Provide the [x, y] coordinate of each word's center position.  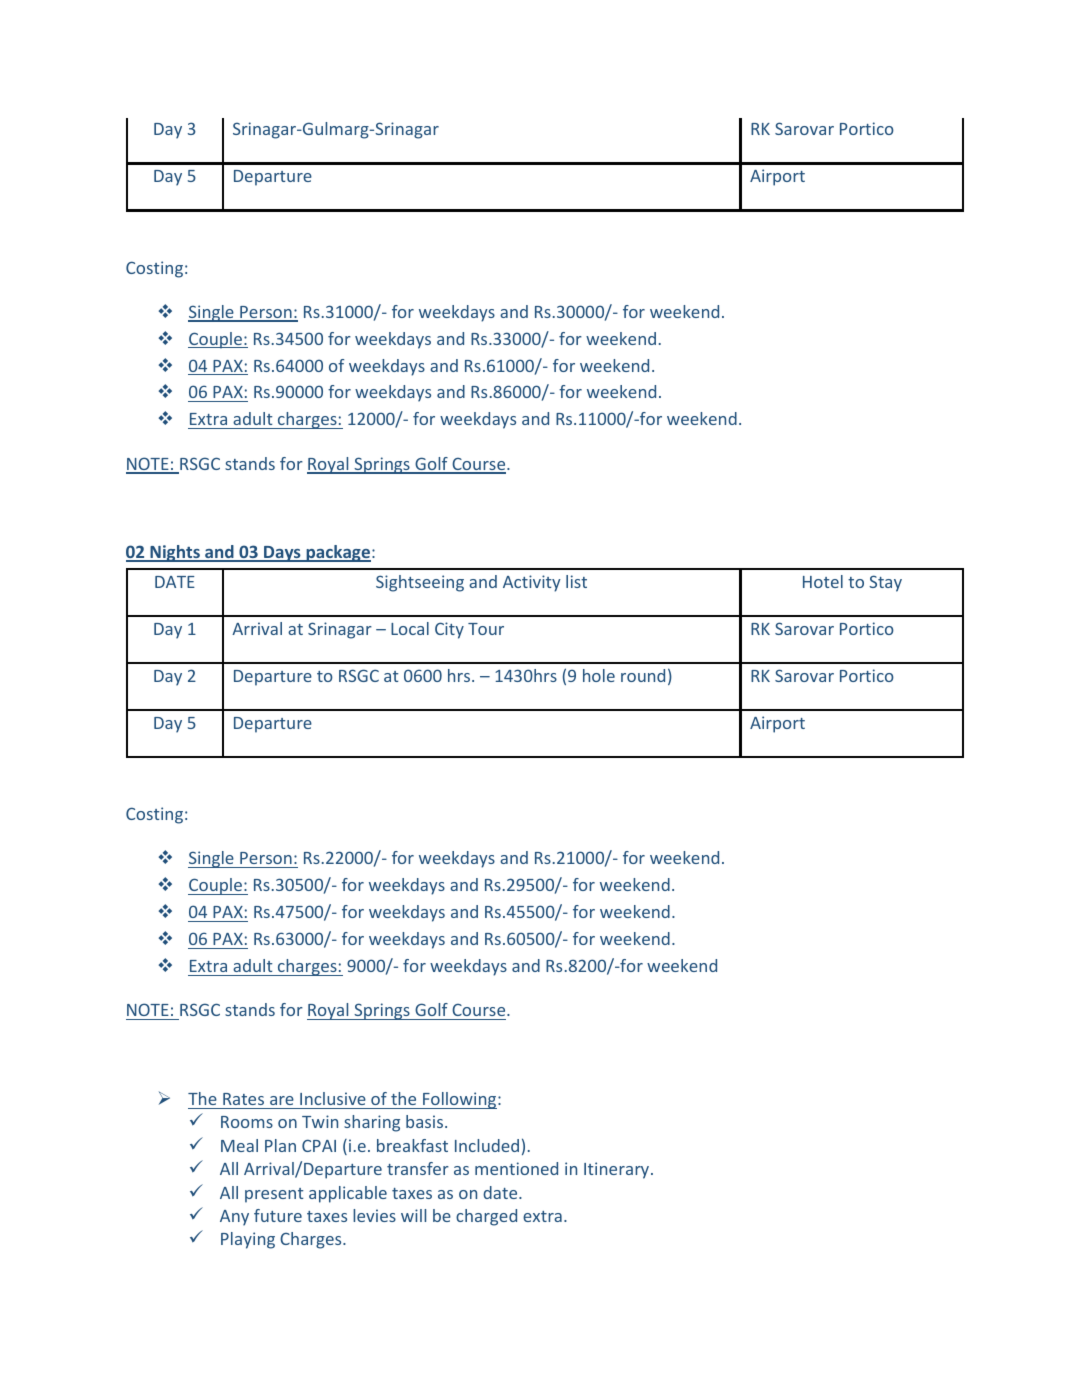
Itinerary [618, 1170]
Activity [532, 583]
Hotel [823, 581]
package [338, 553]
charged [486, 1217]
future [278, 1215]
